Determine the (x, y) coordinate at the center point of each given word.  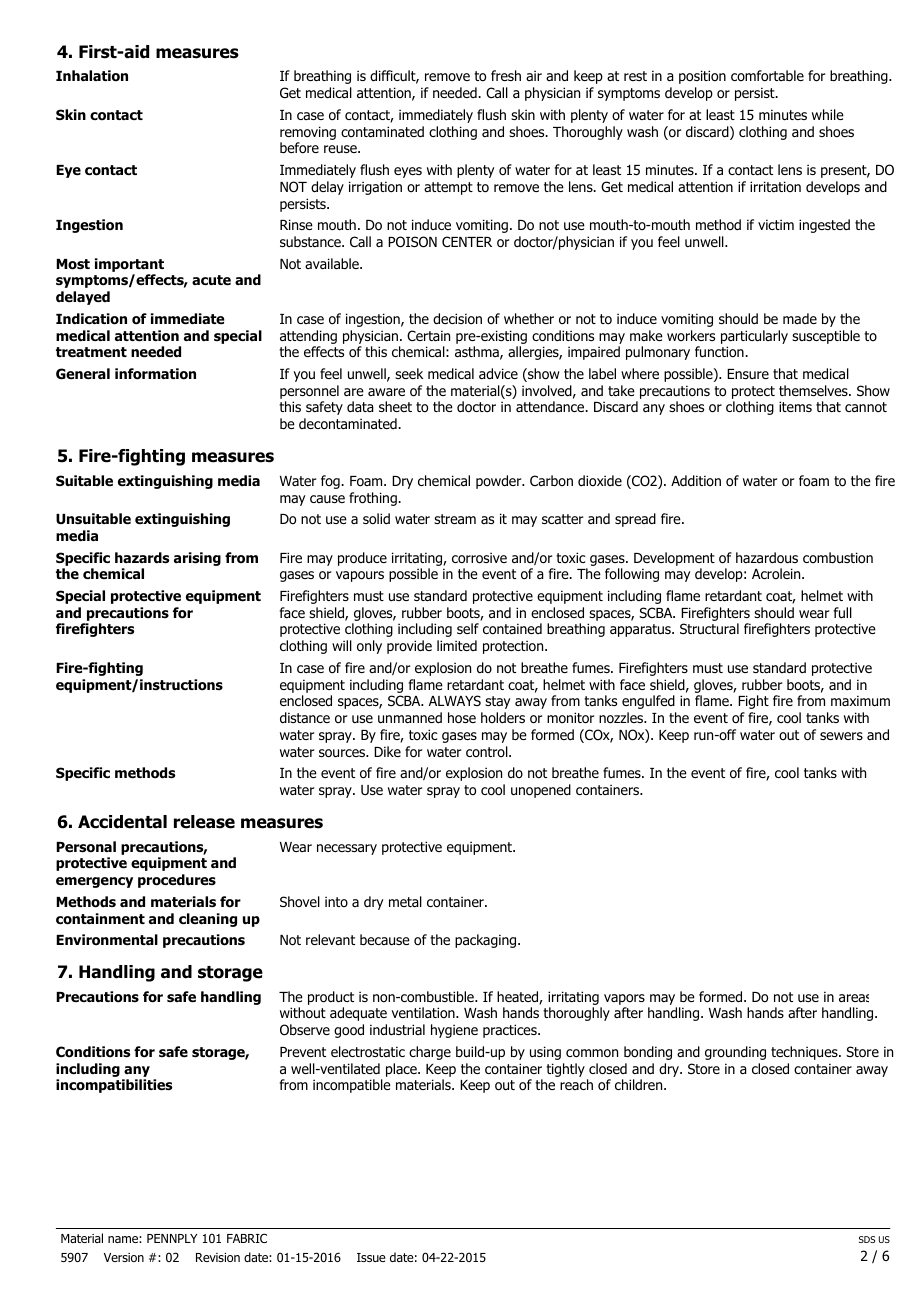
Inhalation (92, 76)
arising (197, 559)
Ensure (748, 374)
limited (457, 645)
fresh (506, 75)
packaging (487, 941)
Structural (709, 628)
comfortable (767, 75)
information (155, 374)
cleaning (208, 920)
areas (854, 998)
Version (124, 1257)
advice (498, 374)
